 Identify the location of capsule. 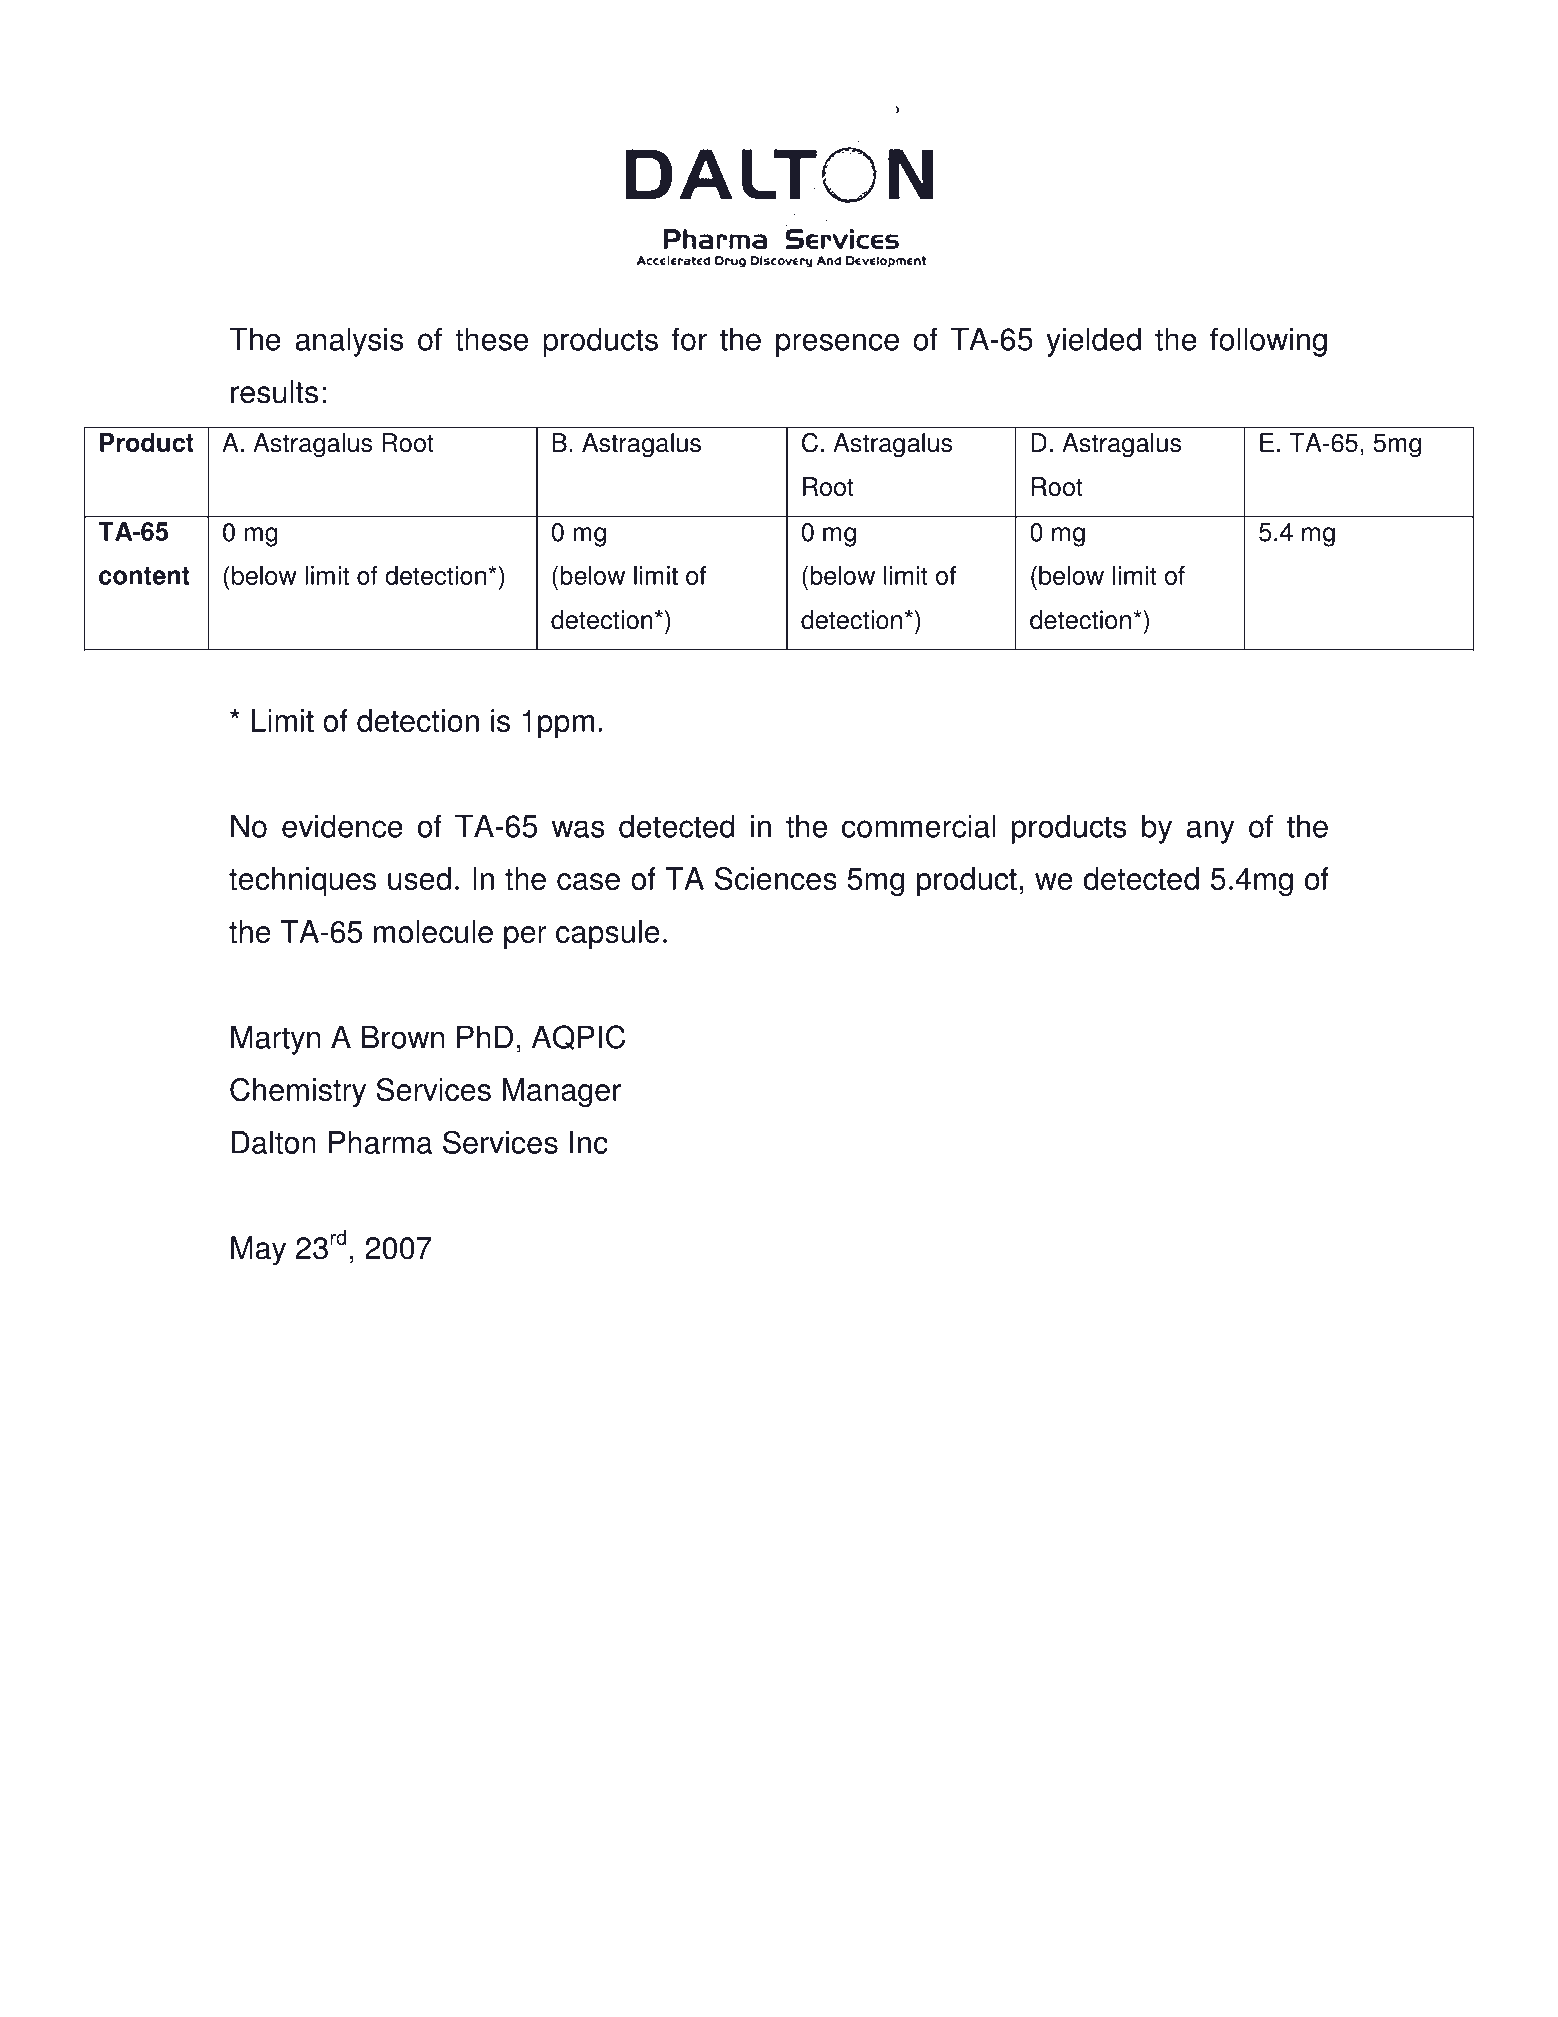
(608, 934).
